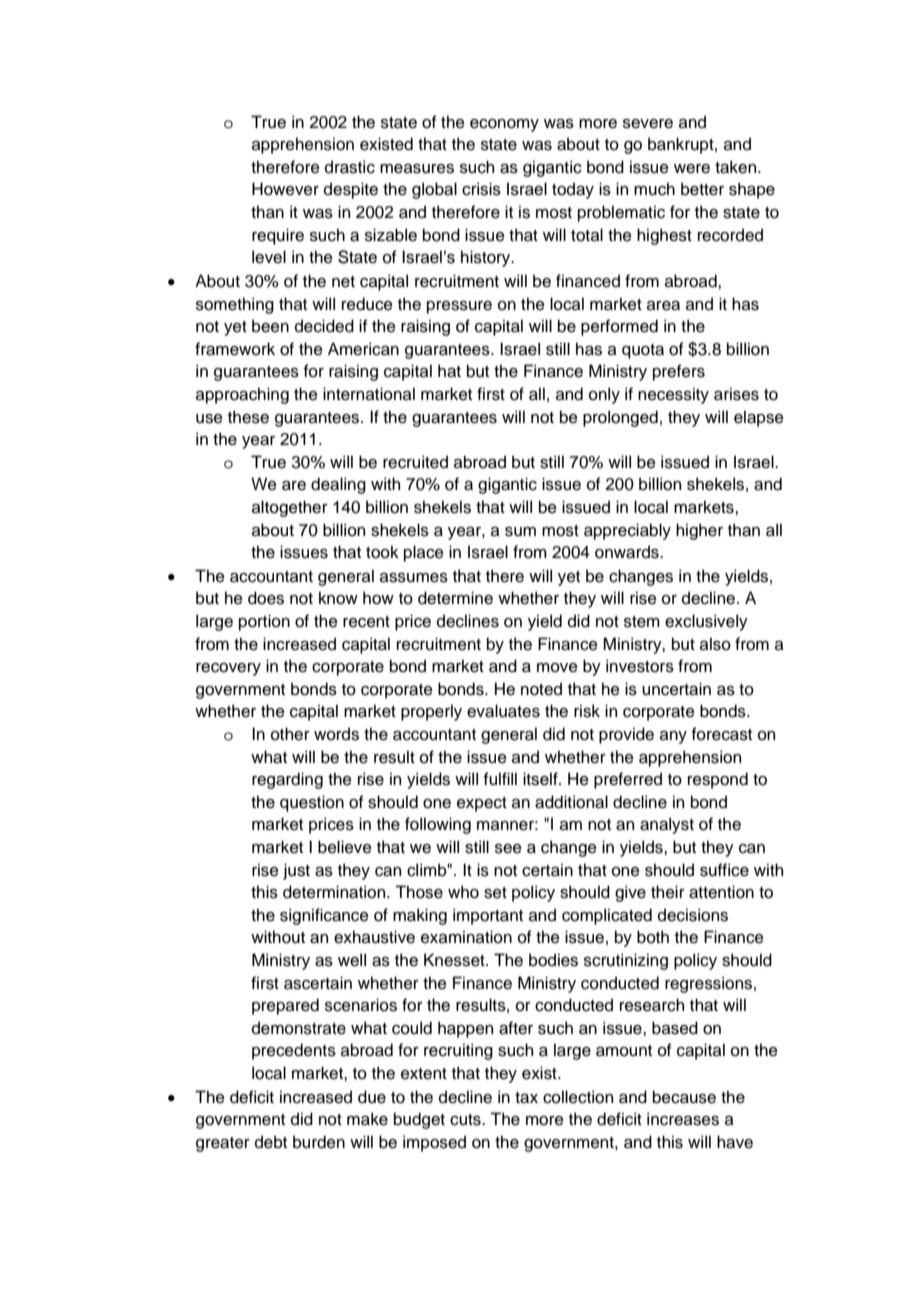 The image size is (924, 1308). Describe the element at coordinates (718, 780) in the page. I see `respond` at that location.
